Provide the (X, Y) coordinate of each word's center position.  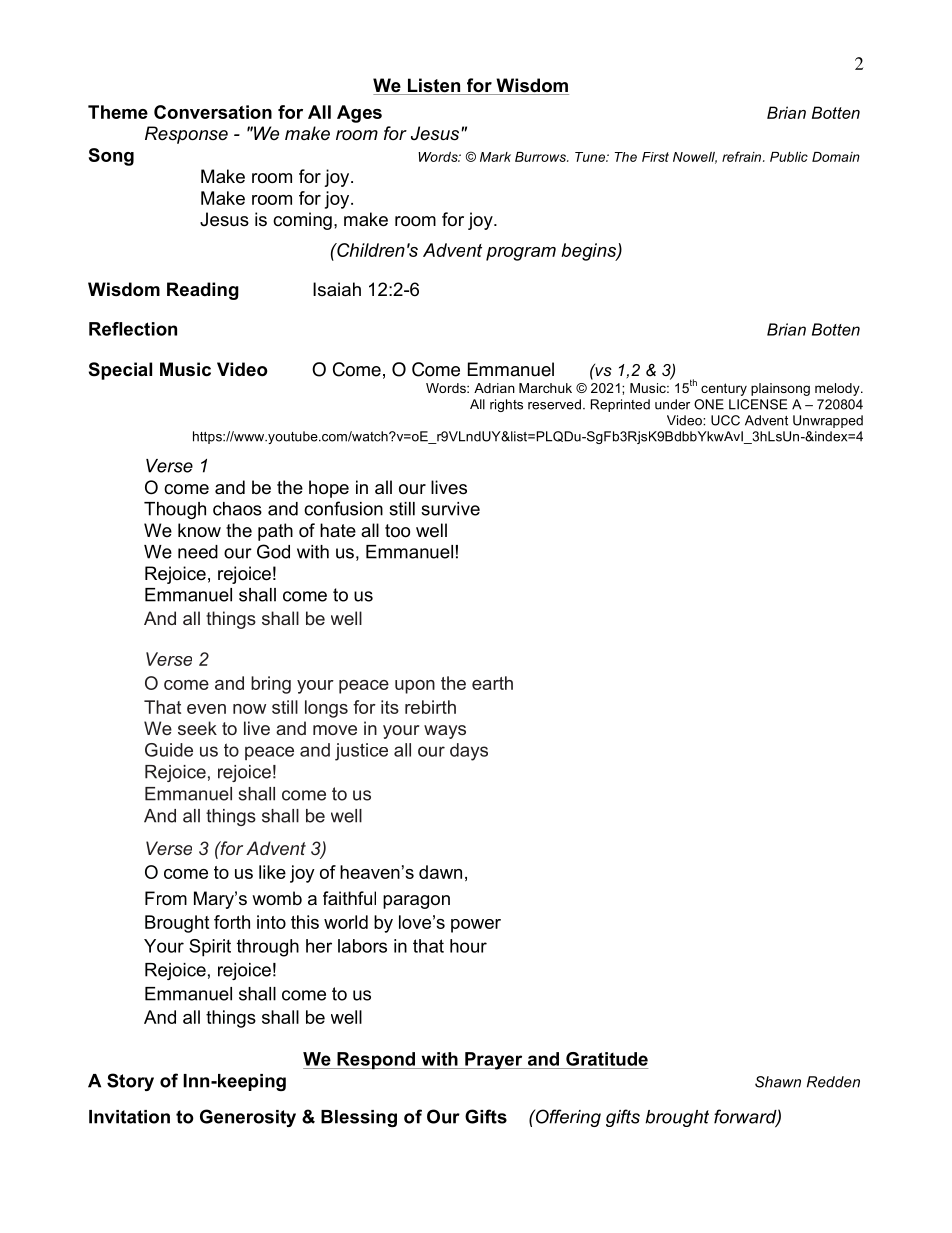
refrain (743, 156)
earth (492, 683)
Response (186, 135)
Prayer (494, 1061)
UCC (725, 420)
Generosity (248, 1118)
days (469, 752)
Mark (495, 157)
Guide (169, 750)
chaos (237, 509)
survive (450, 509)
